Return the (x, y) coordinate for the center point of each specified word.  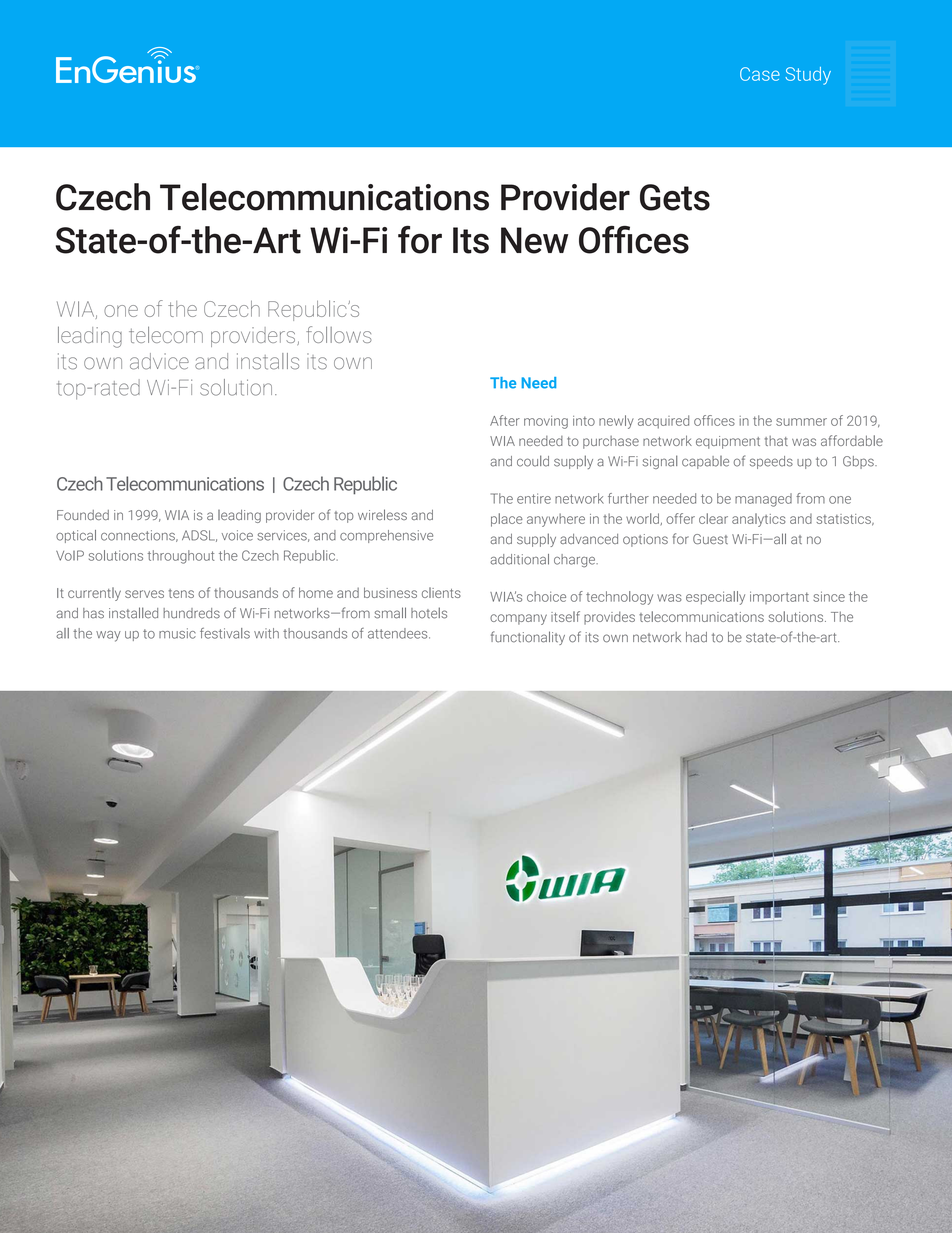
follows (339, 334)
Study (808, 76)
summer (801, 422)
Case (760, 74)
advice (159, 361)
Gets (675, 197)
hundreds (191, 613)
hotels (429, 613)
